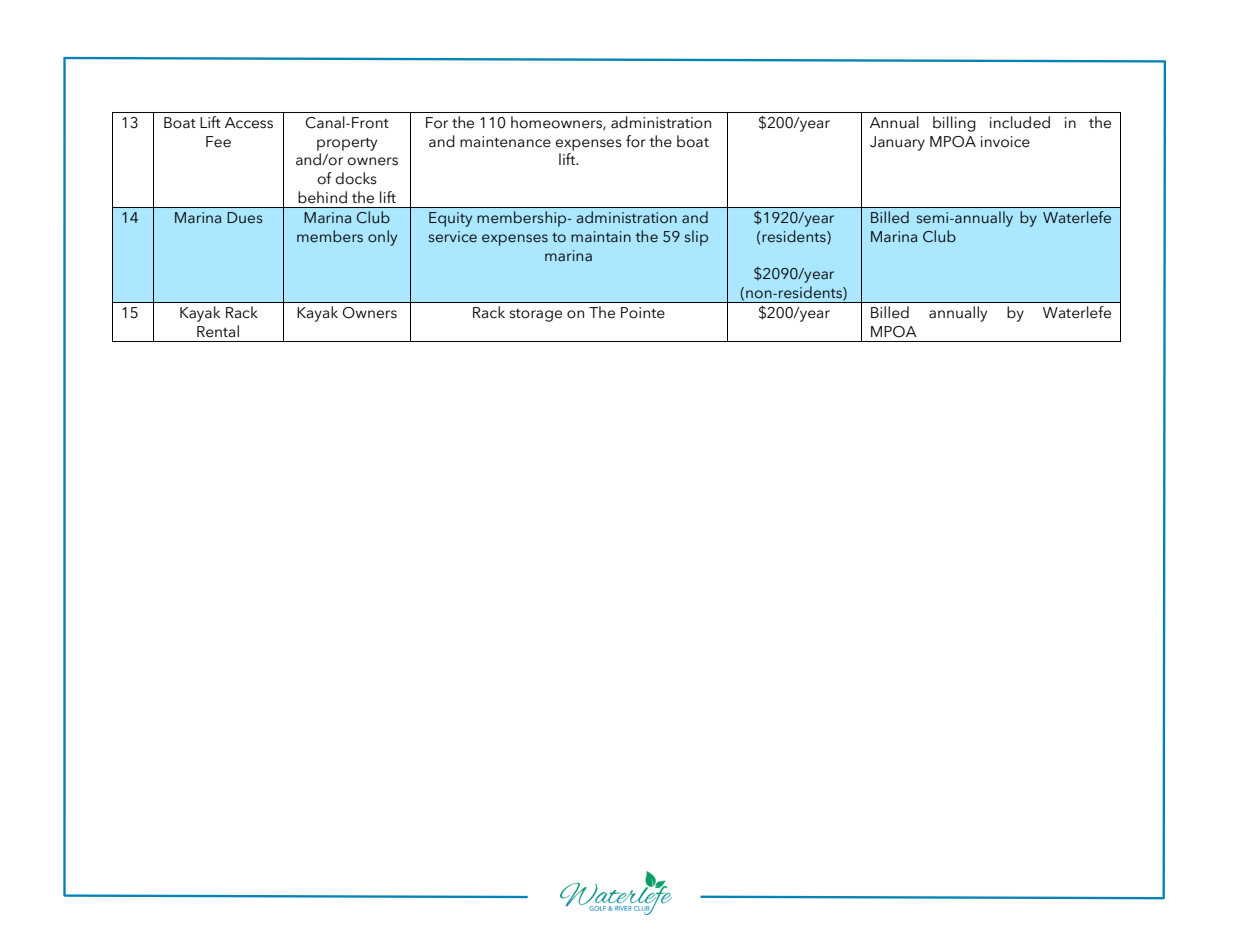 Image resolution: width=1233 pixels, height=952 pixels. Describe the element at coordinates (218, 331) in the page. I see `Rental` at that location.
